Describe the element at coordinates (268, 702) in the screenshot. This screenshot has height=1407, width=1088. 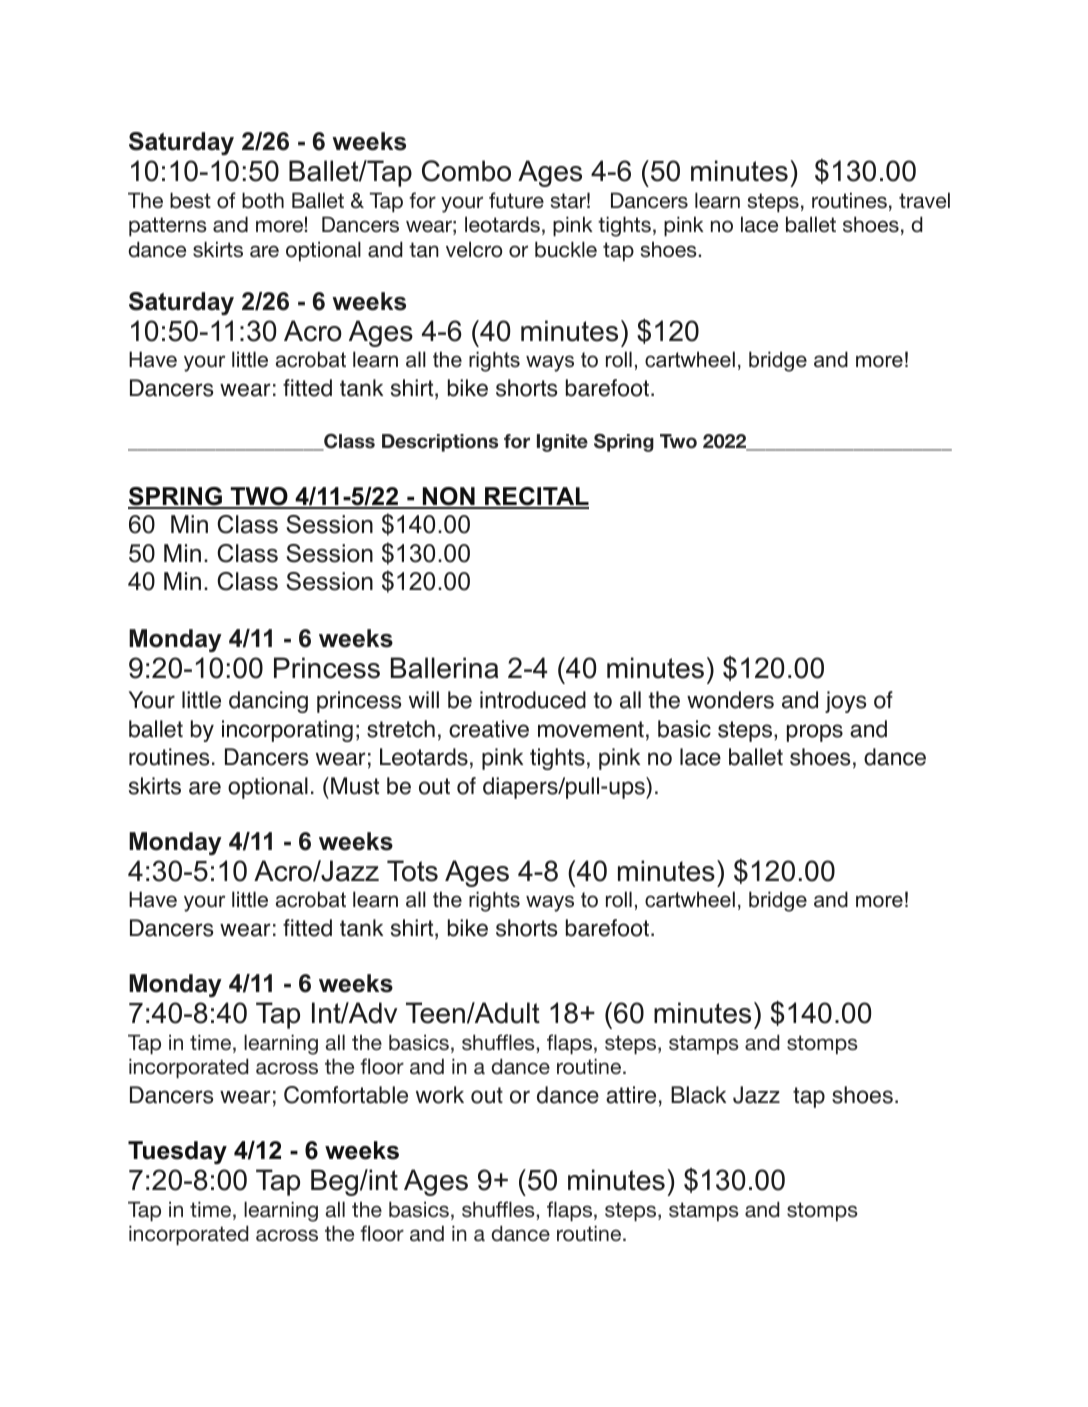
I see `dancing` at that location.
